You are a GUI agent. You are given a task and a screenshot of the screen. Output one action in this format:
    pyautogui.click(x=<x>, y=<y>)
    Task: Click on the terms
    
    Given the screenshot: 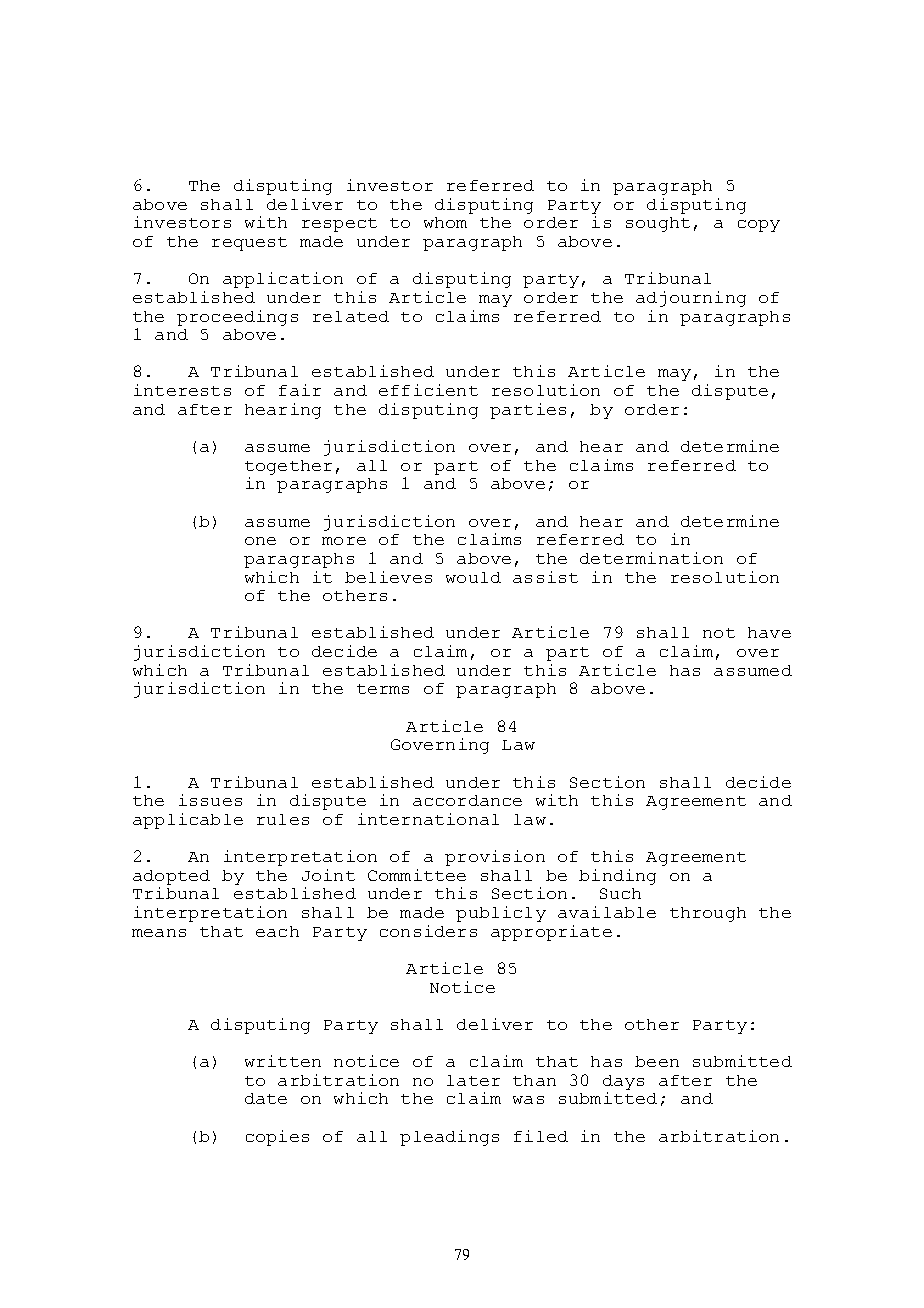 What is the action you would take?
    pyautogui.click(x=383, y=689)
